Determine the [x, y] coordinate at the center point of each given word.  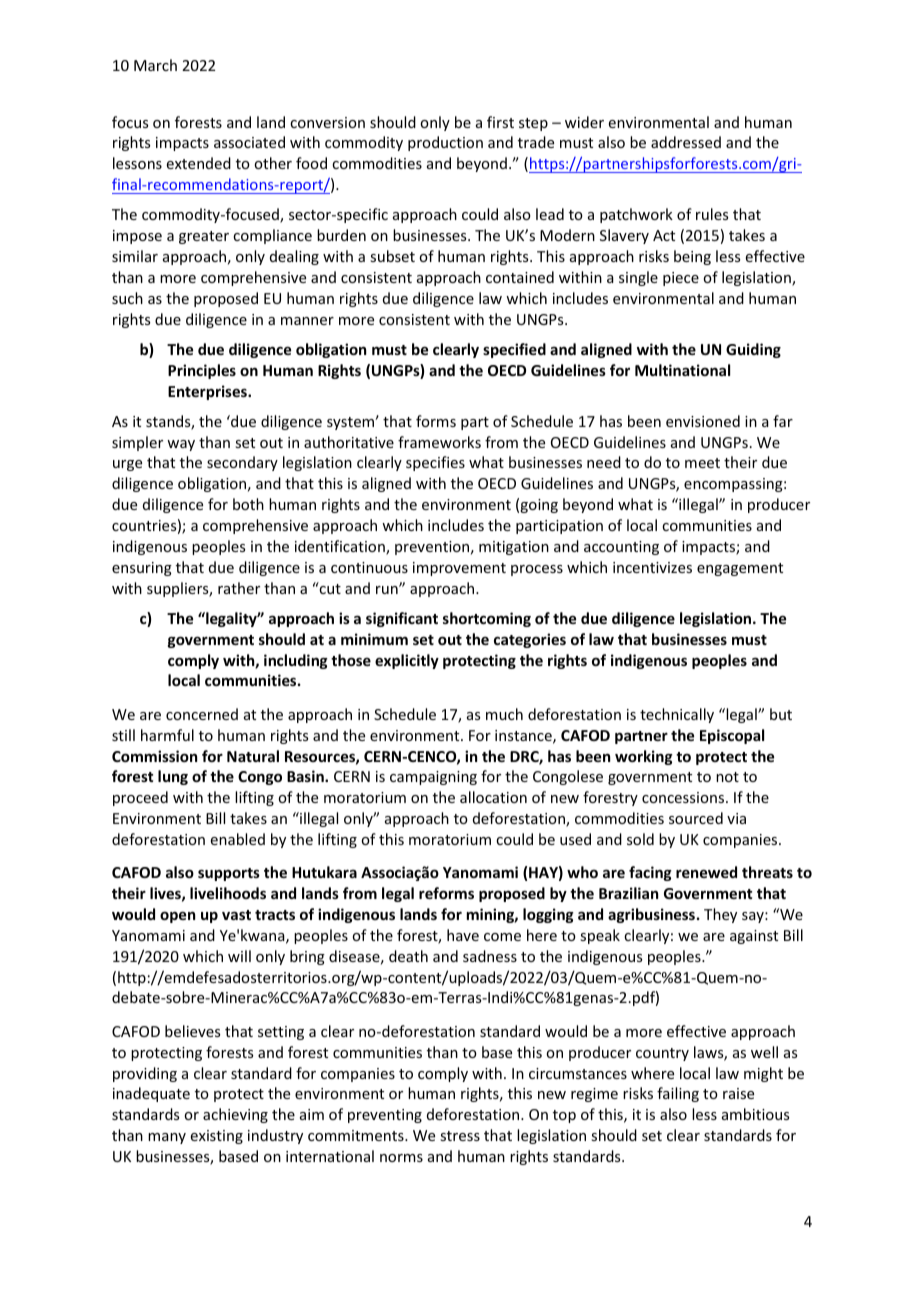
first [500, 122]
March [155, 65]
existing [217, 1137]
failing [678, 1094]
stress [460, 1136]
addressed [686, 142]
